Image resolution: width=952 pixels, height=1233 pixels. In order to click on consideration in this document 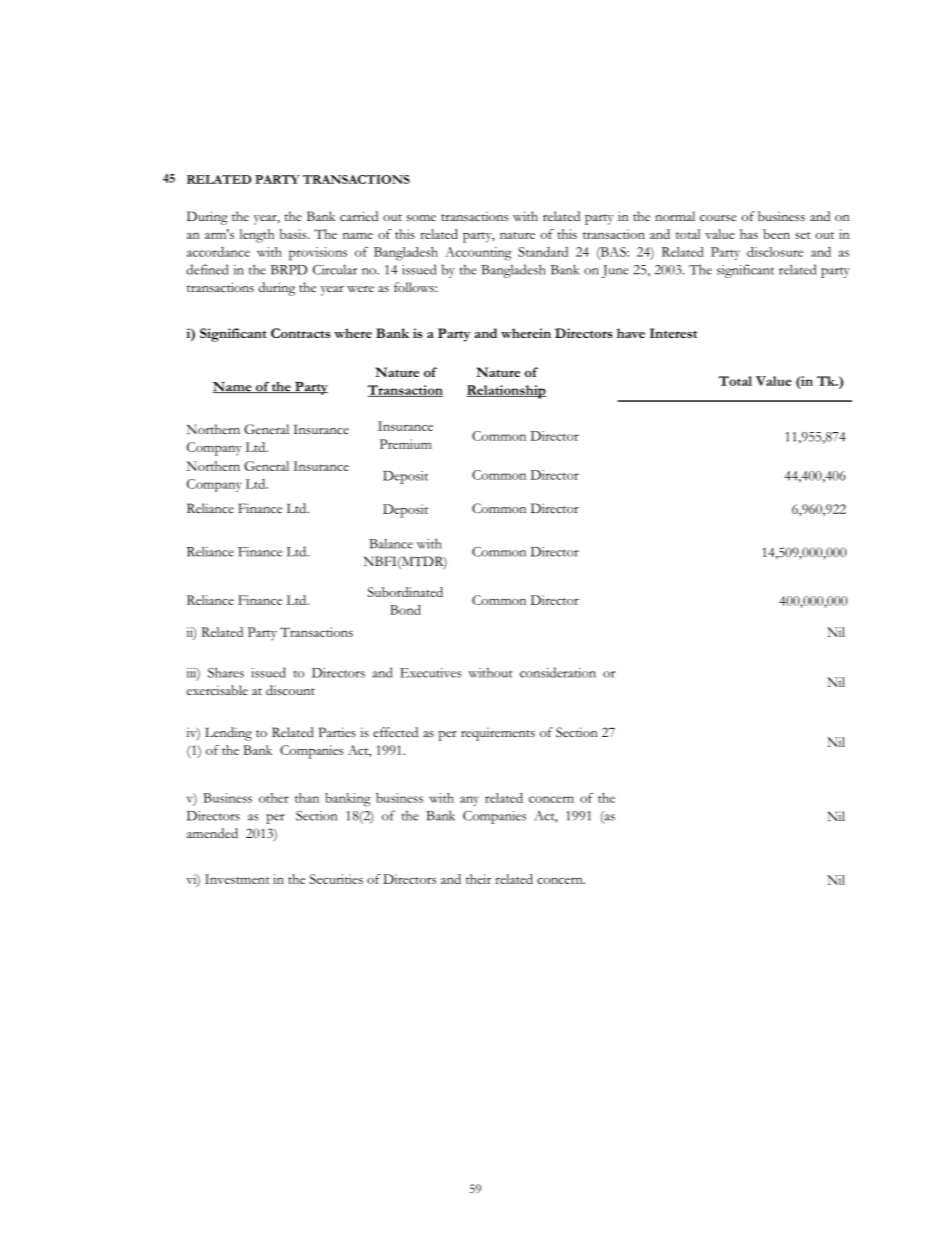, I will do `click(558, 672)`.
